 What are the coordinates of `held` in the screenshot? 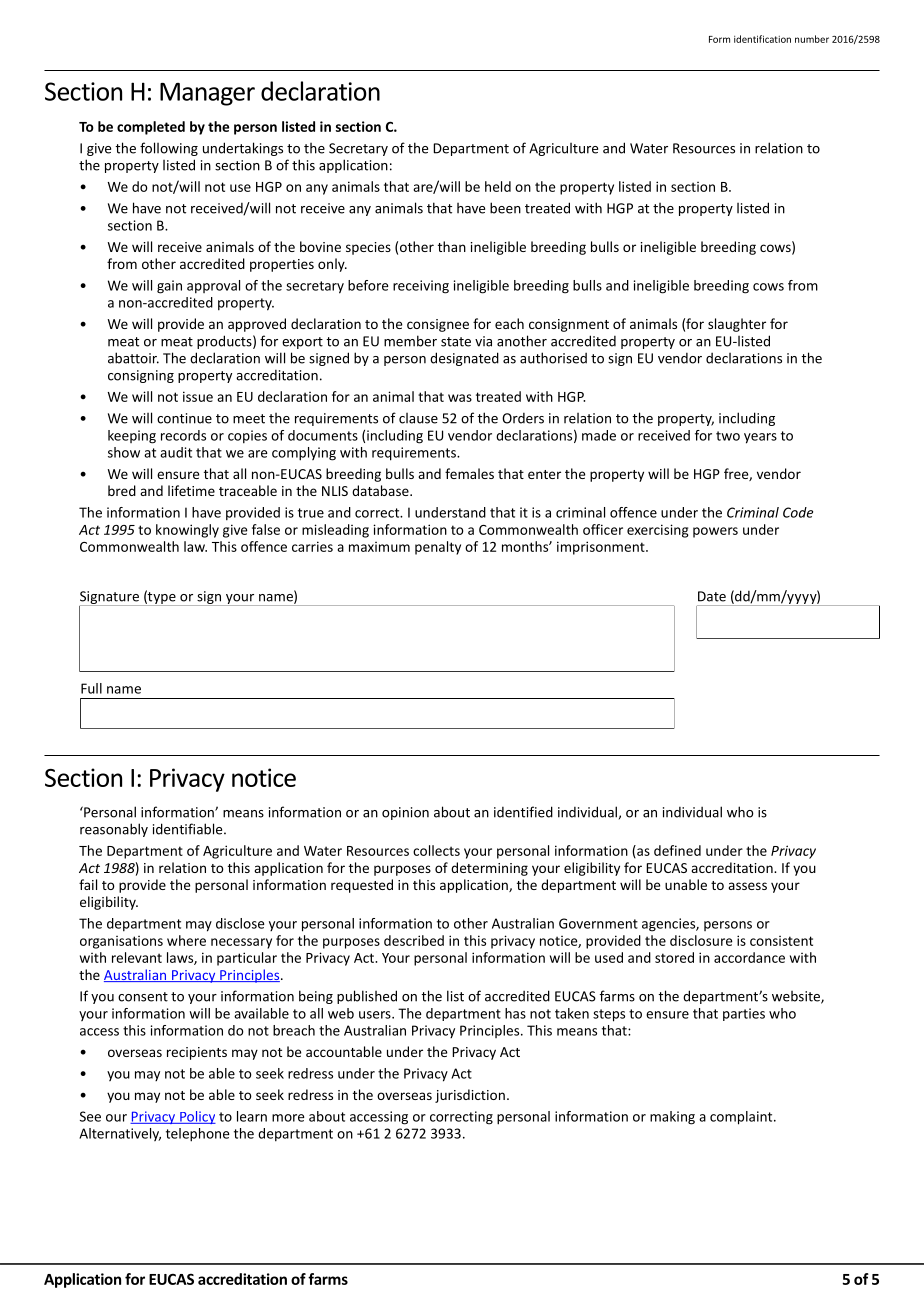 It's located at (498, 186).
